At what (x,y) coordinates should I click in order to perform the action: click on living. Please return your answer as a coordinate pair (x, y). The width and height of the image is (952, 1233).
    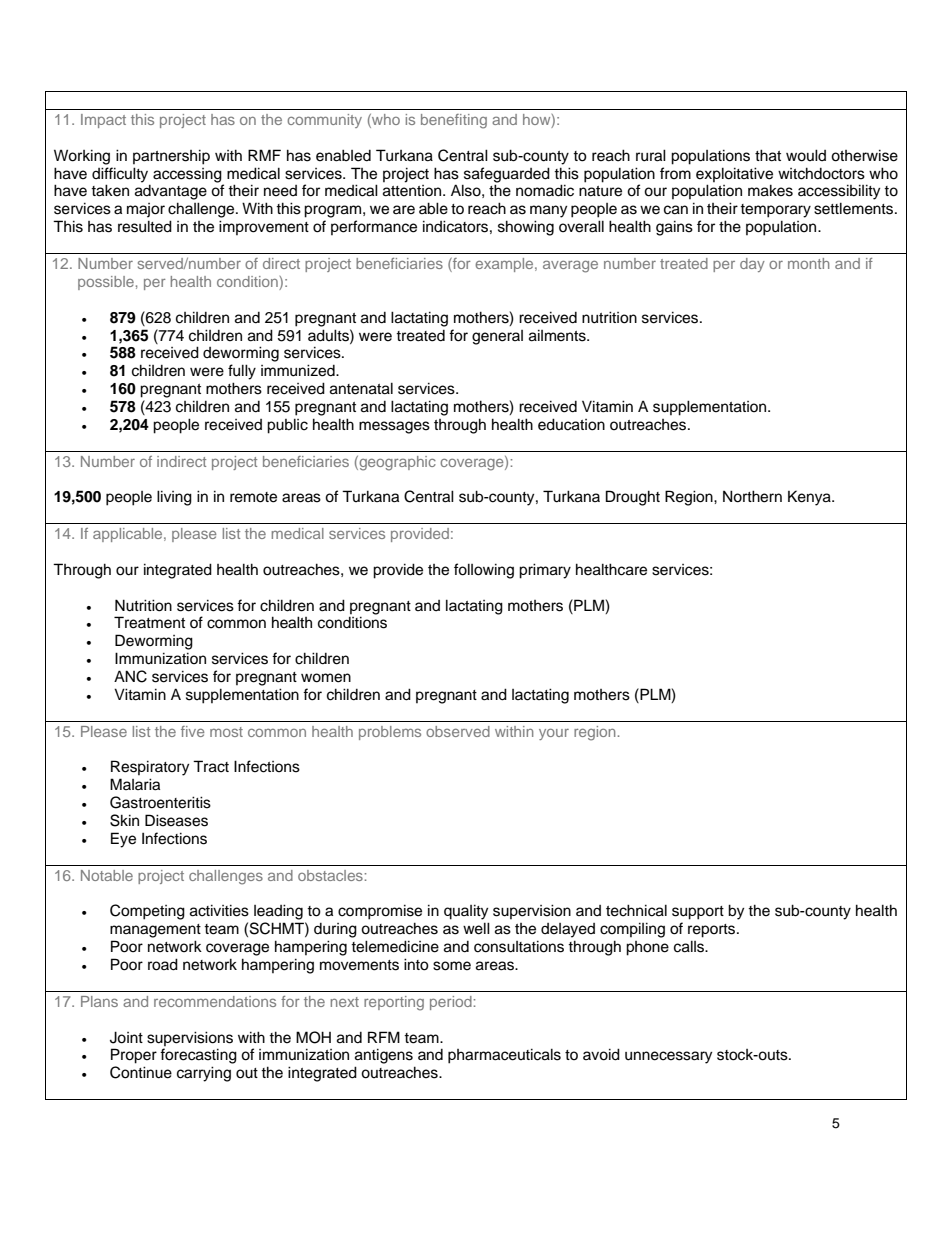
    Looking at the image, I should click on (174, 498).
